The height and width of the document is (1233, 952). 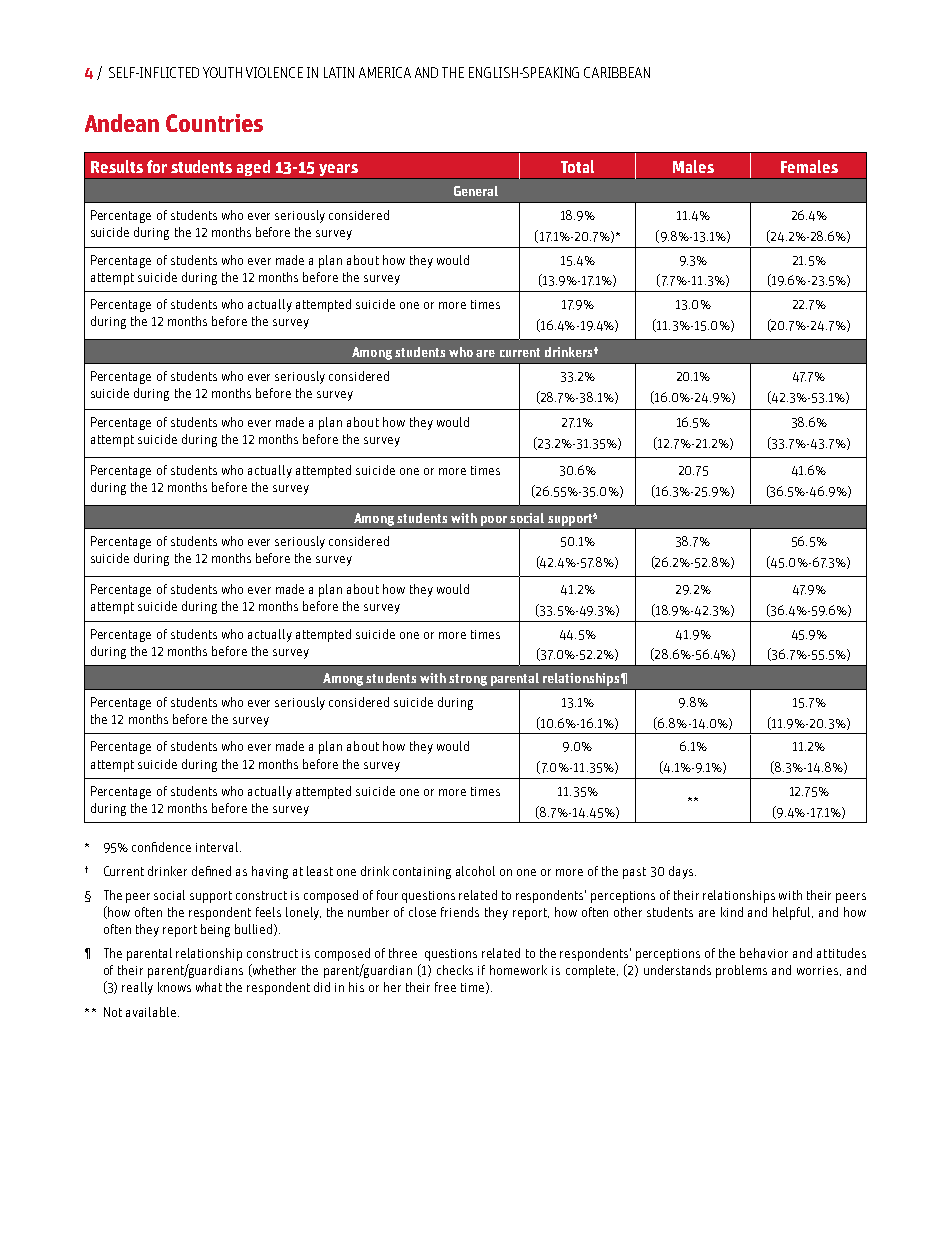 What do you see at coordinates (218, 847) in the document?
I see `interval` at bounding box center [218, 847].
